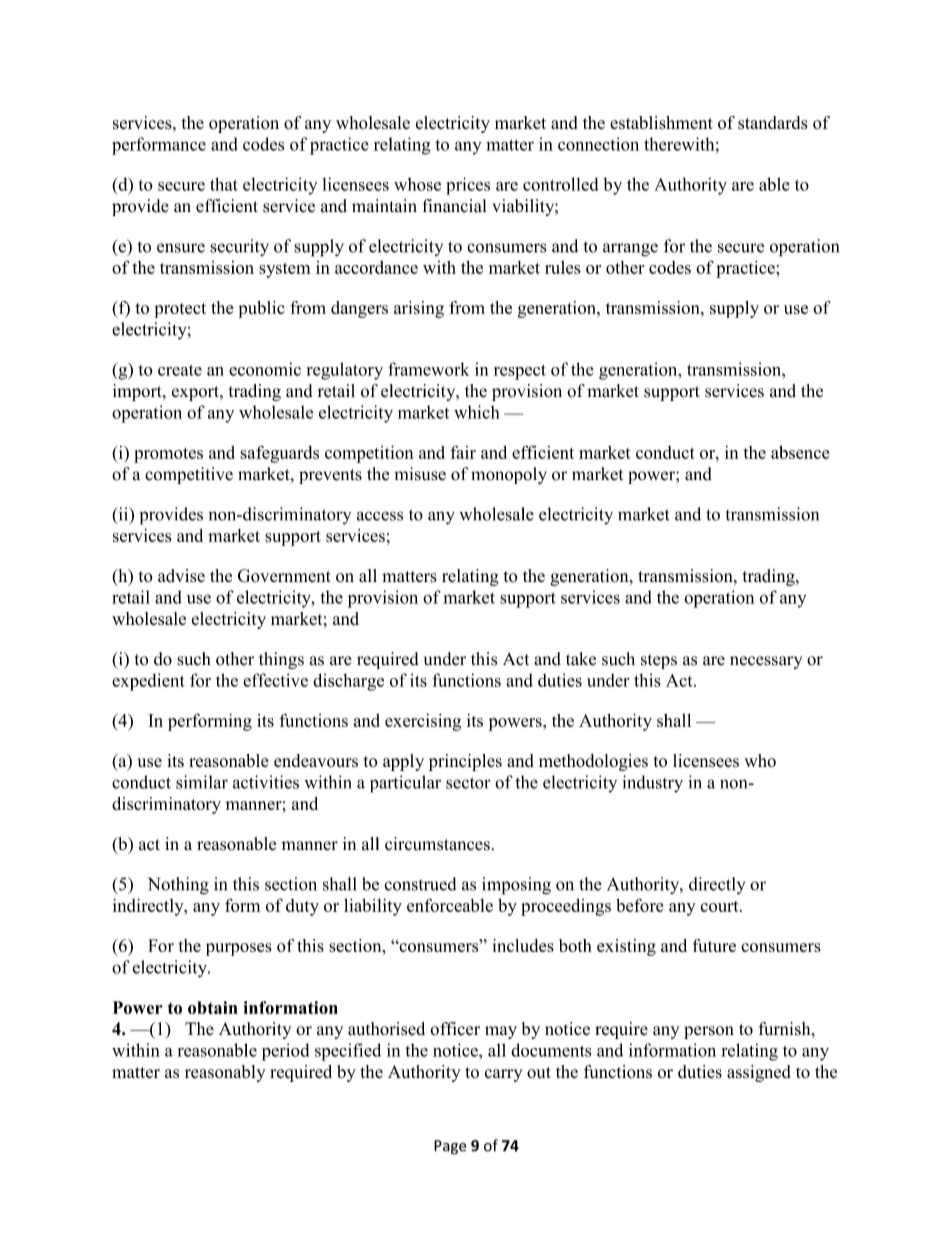 The width and height of the screenshot is (952, 1233). What do you see at coordinates (800, 452) in the screenshot?
I see `absence` at bounding box center [800, 452].
